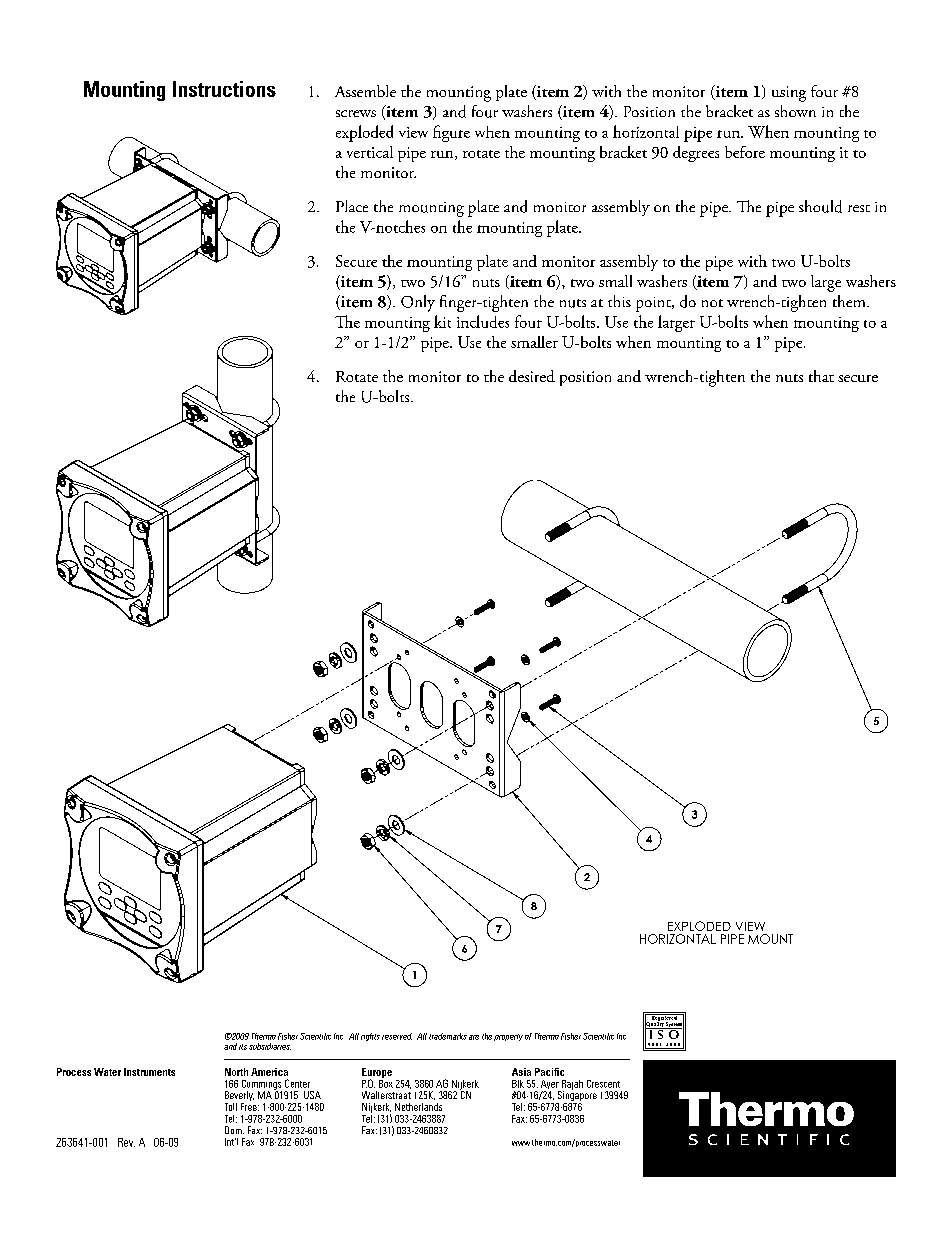 The height and width of the page is (1233, 952). I want to click on Blk, so click(518, 1084).
